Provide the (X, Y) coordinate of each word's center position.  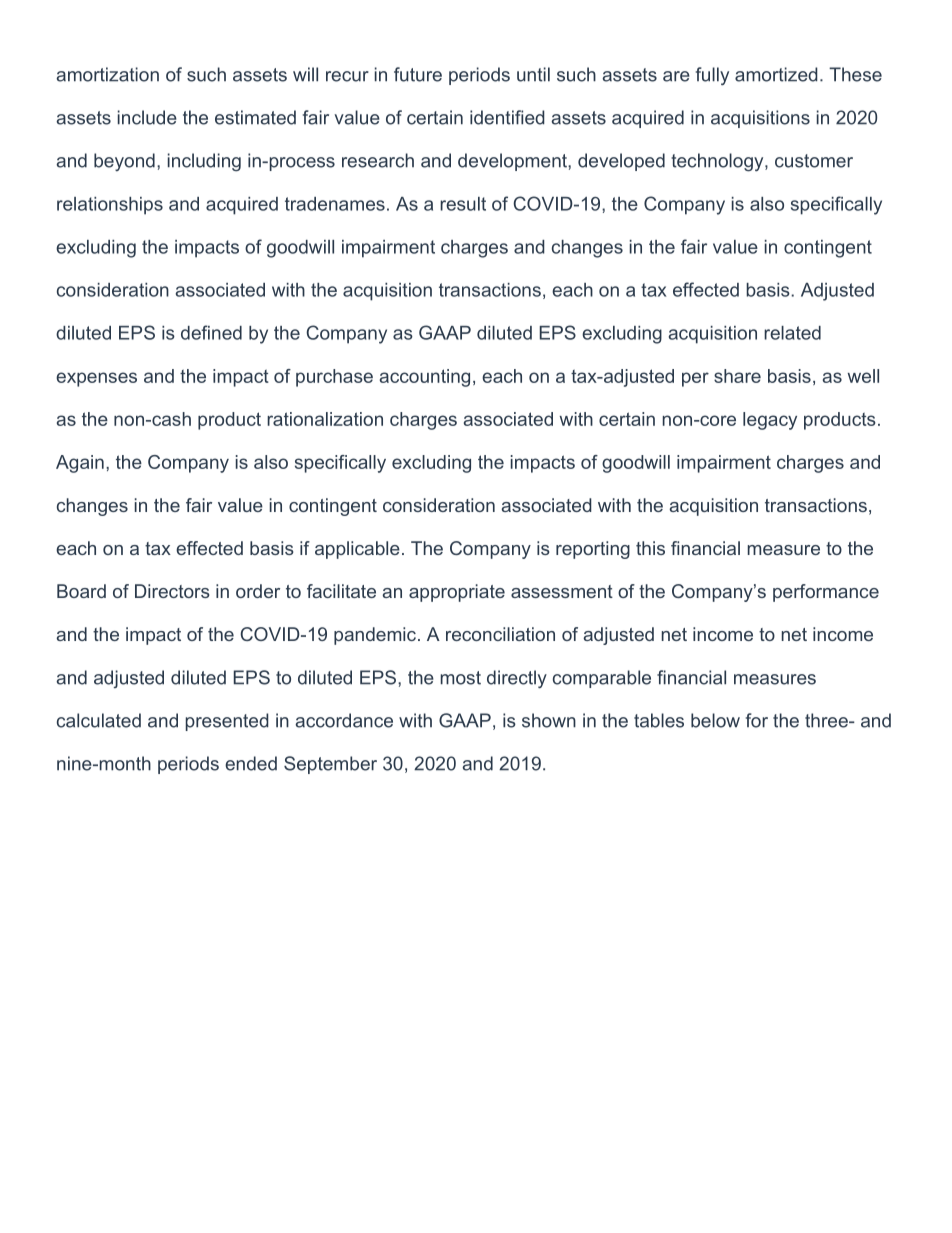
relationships (110, 206)
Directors (172, 591)
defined (211, 332)
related (792, 333)
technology (718, 162)
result (463, 204)
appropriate (457, 593)
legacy (770, 421)
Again (80, 464)
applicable (357, 550)
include (147, 117)
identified (507, 117)
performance (826, 593)
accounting (425, 378)
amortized (776, 74)
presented (227, 722)
